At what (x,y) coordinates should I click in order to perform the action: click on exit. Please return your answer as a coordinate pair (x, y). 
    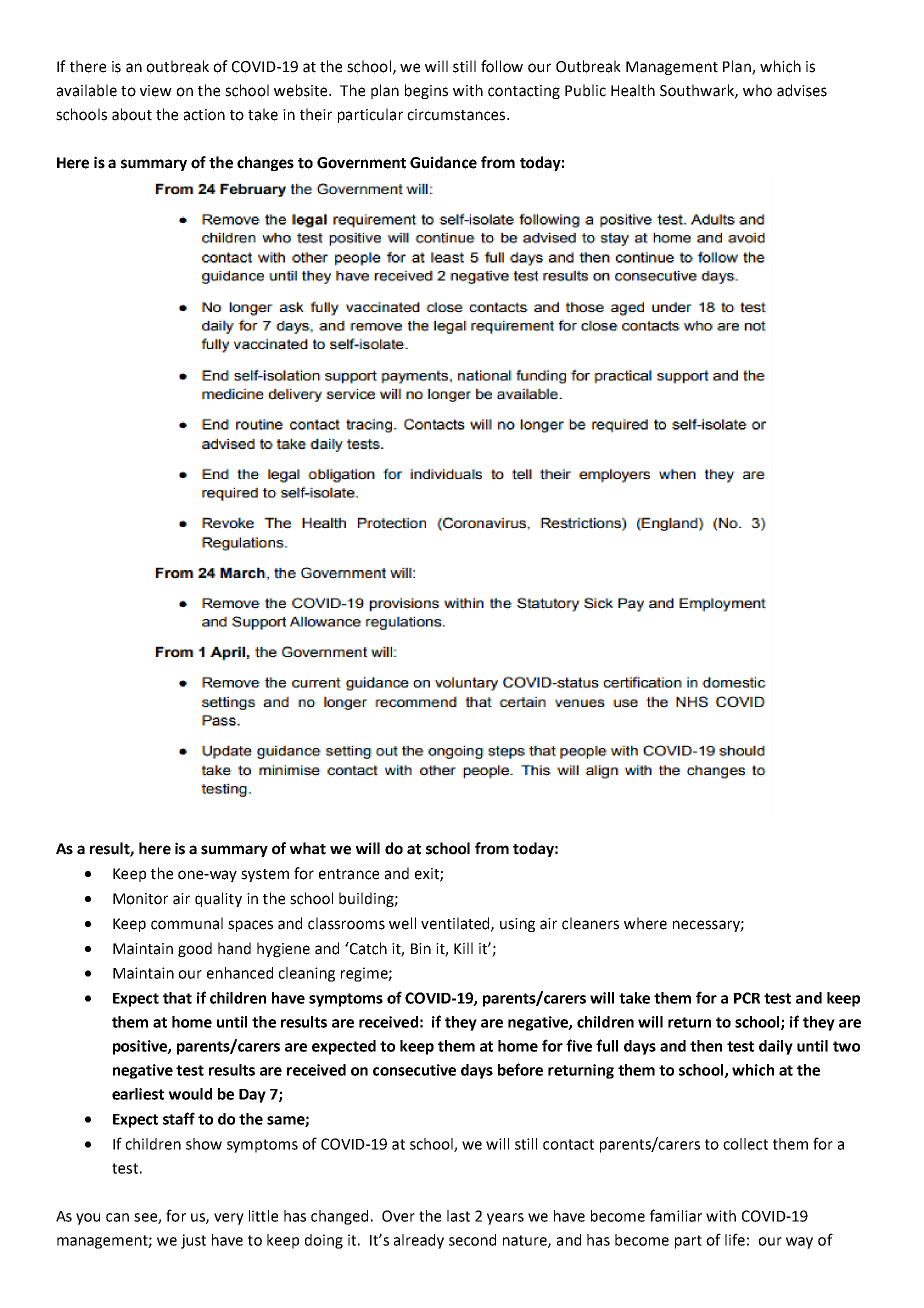
    Looking at the image, I should click on (428, 875).
